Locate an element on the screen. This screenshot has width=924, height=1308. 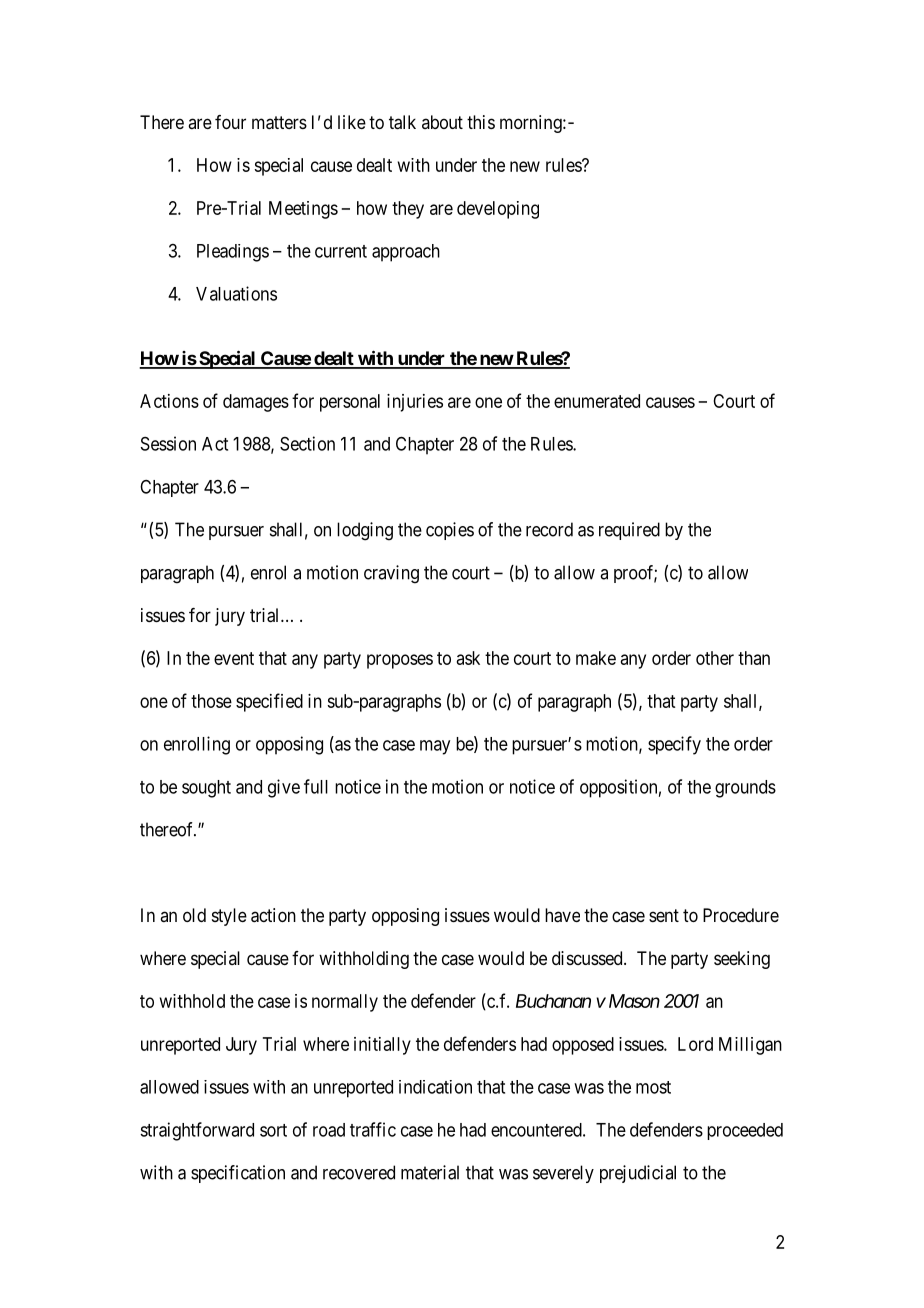
about is located at coordinates (442, 122).
